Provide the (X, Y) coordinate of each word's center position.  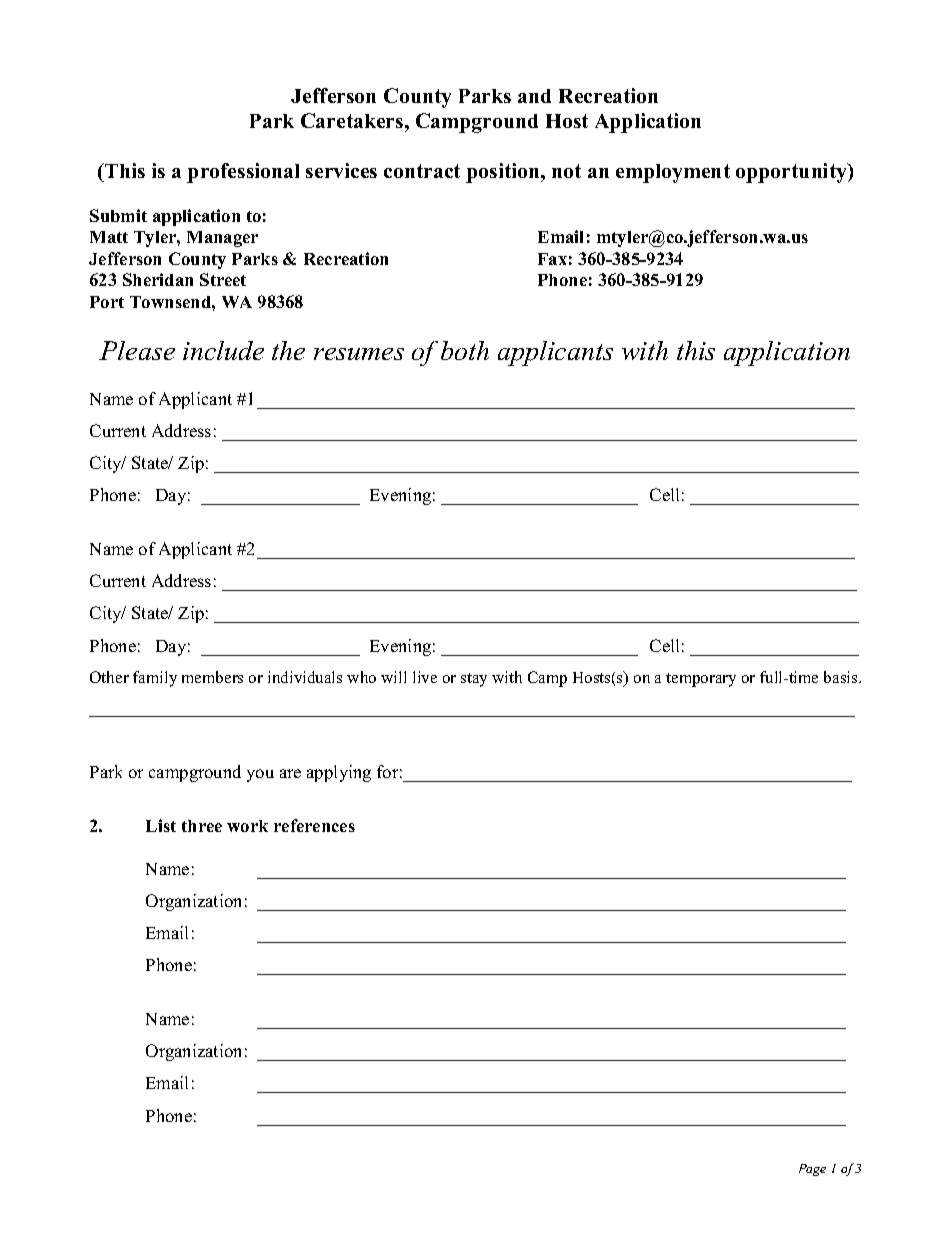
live (425, 677)
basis (842, 677)
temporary (701, 680)
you (260, 775)
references (314, 825)
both (465, 350)
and (534, 96)
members (212, 677)
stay (474, 680)
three (202, 826)
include (223, 350)
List (161, 825)
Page (812, 1170)
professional (243, 173)
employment (673, 173)
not (566, 171)
